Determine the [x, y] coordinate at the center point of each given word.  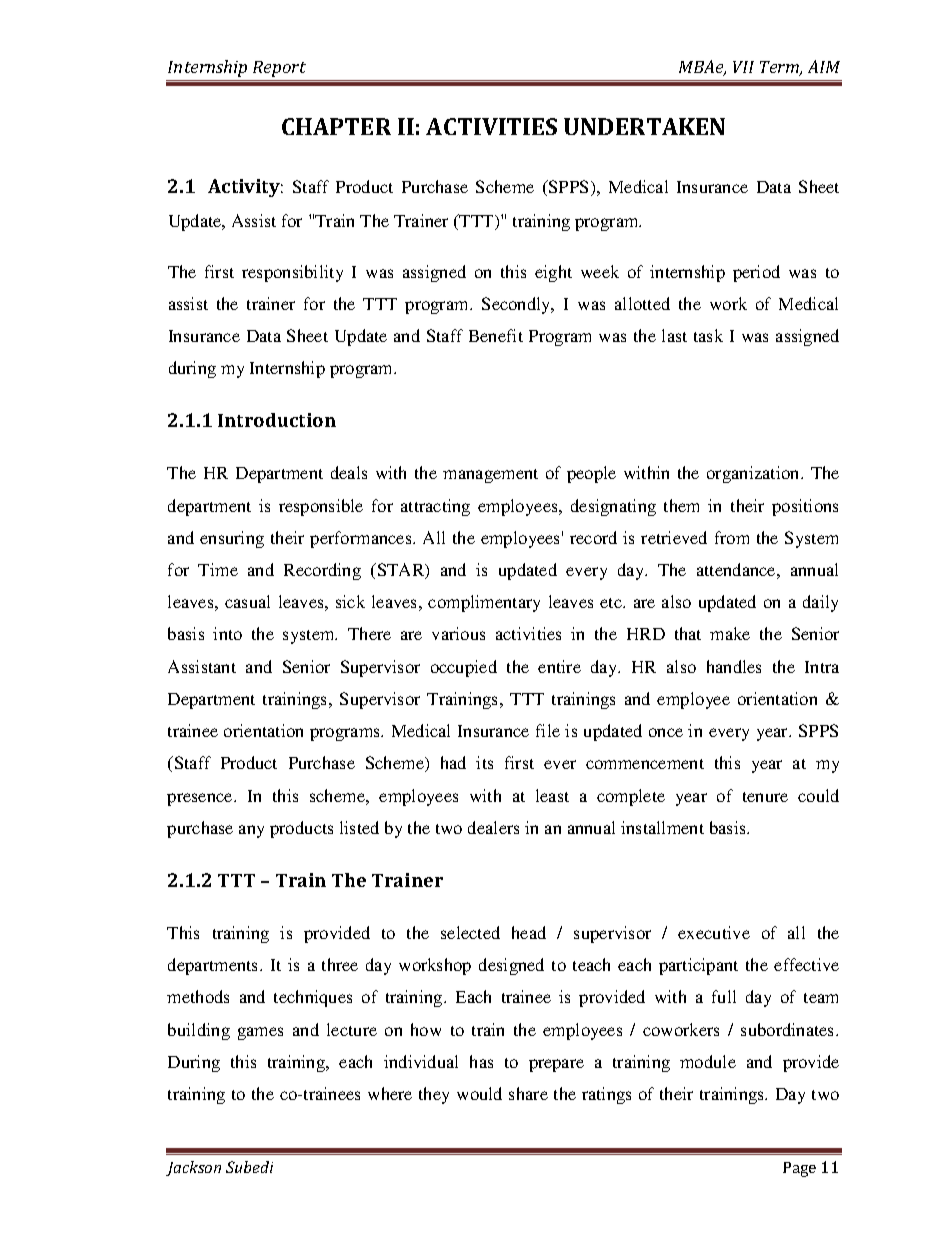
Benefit [496, 335]
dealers [493, 827]
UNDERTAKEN [644, 126]
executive [714, 932]
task [708, 335]
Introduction [277, 420]
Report [279, 69]
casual [247, 601]
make [730, 633]
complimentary [484, 603]
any [251, 831]
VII [743, 67]
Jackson [193, 1168]
